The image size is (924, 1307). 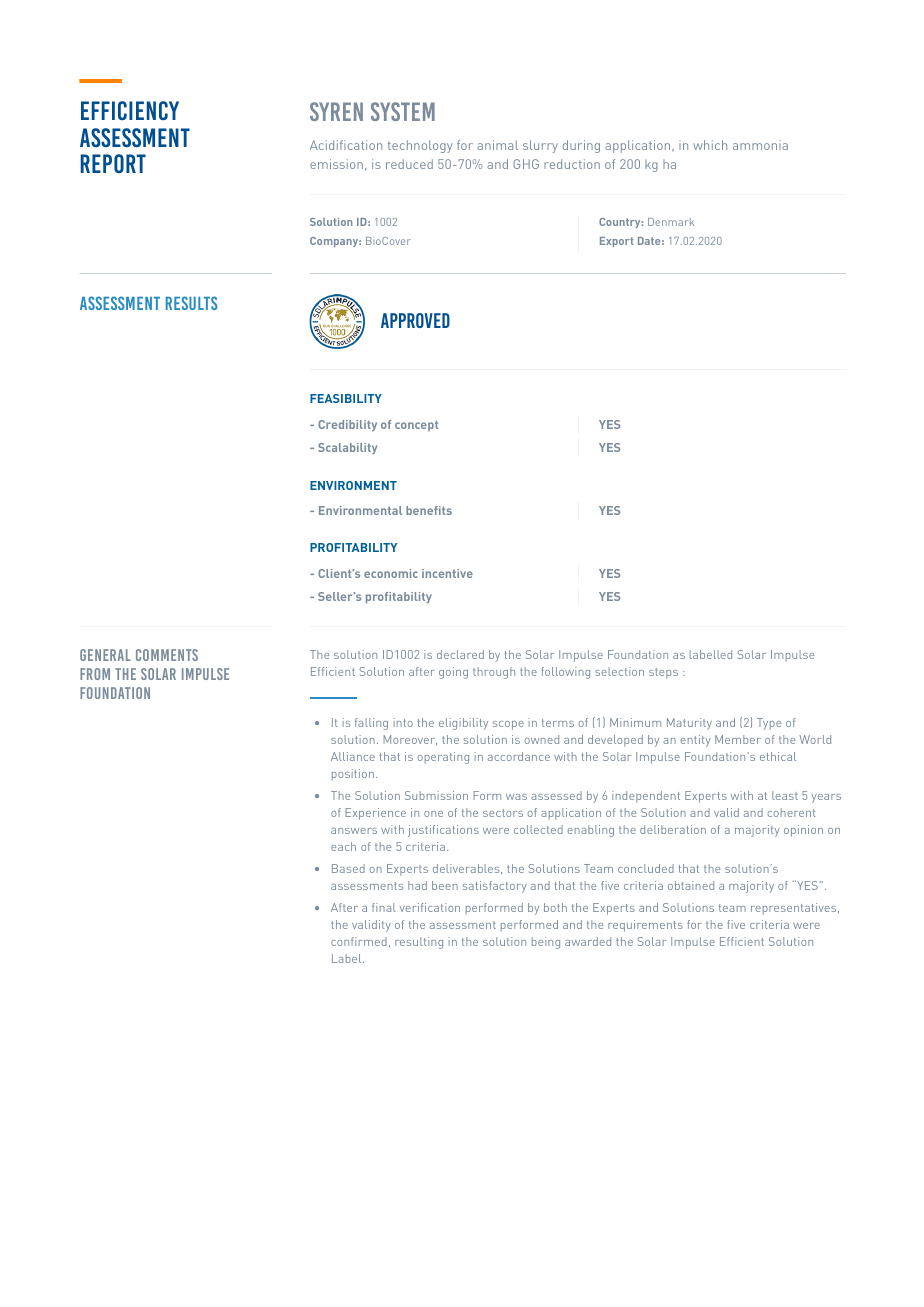 I want to click on representatives, so click(x=795, y=909).
